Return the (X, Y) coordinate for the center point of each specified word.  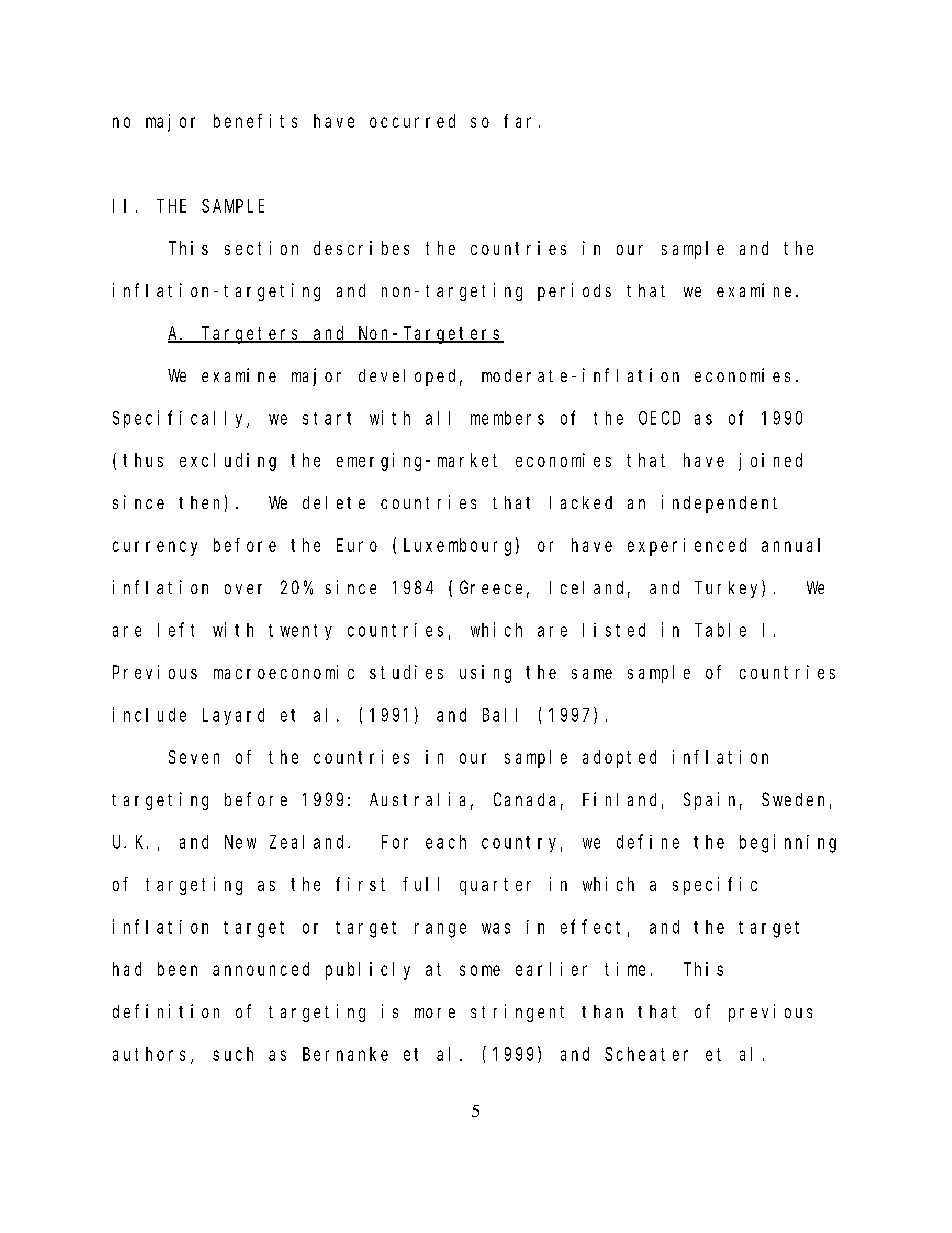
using (485, 674)
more (435, 1013)
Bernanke (345, 1054)
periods (574, 292)
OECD (659, 418)
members (507, 418)
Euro (357, 545)
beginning (788, 843)
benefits (255, 121)
